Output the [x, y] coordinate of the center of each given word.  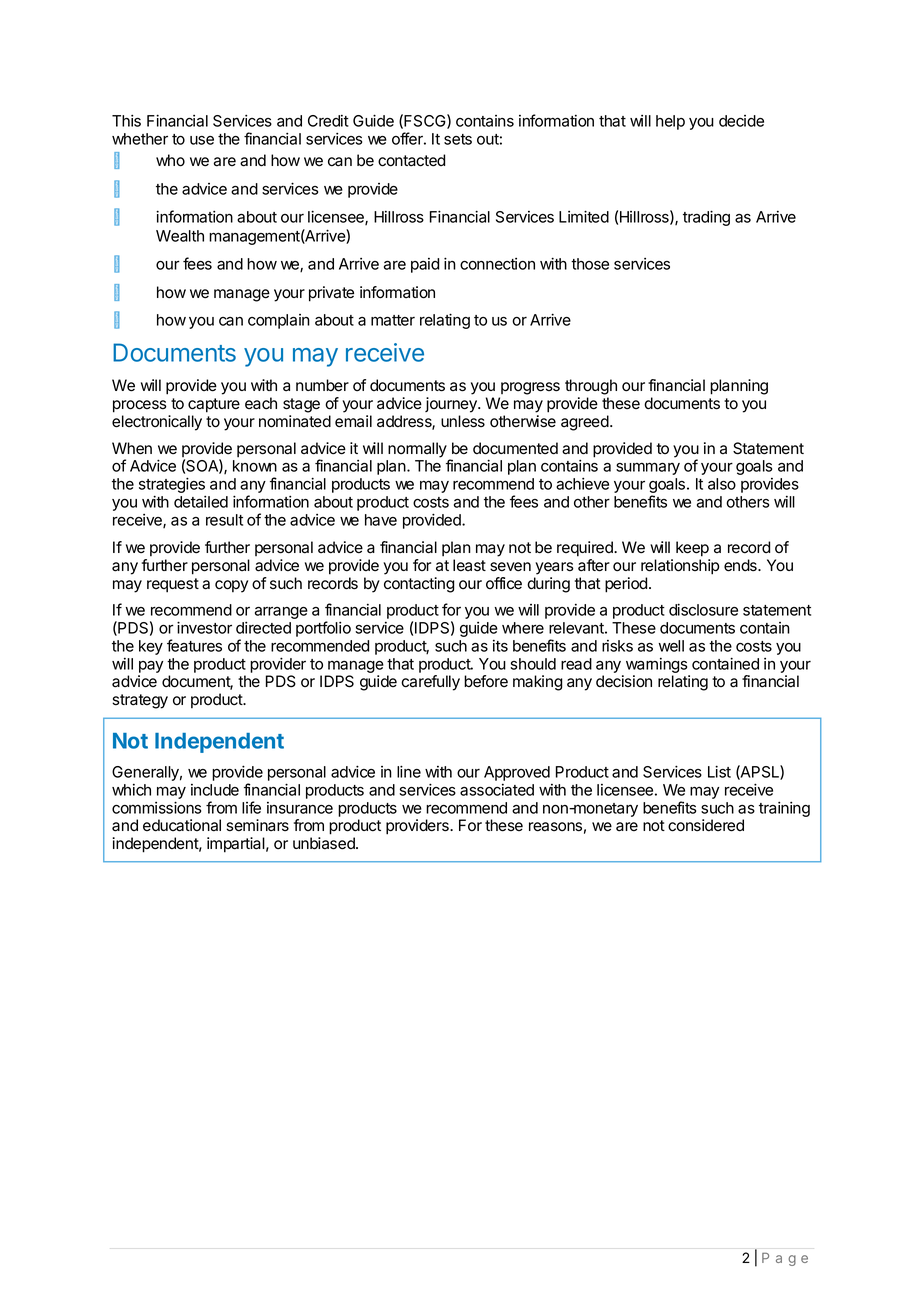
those [590, 264]
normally [417, 450]
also [722, 484]
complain [279, 321]
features [194, 645]
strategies [172, 486]
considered [706, 825]
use [202, 140]
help [670, 122]
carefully [430, 683]
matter [393, 320]
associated [497, 790]
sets [458, 139]
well [671, 646]
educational [182, 825]
